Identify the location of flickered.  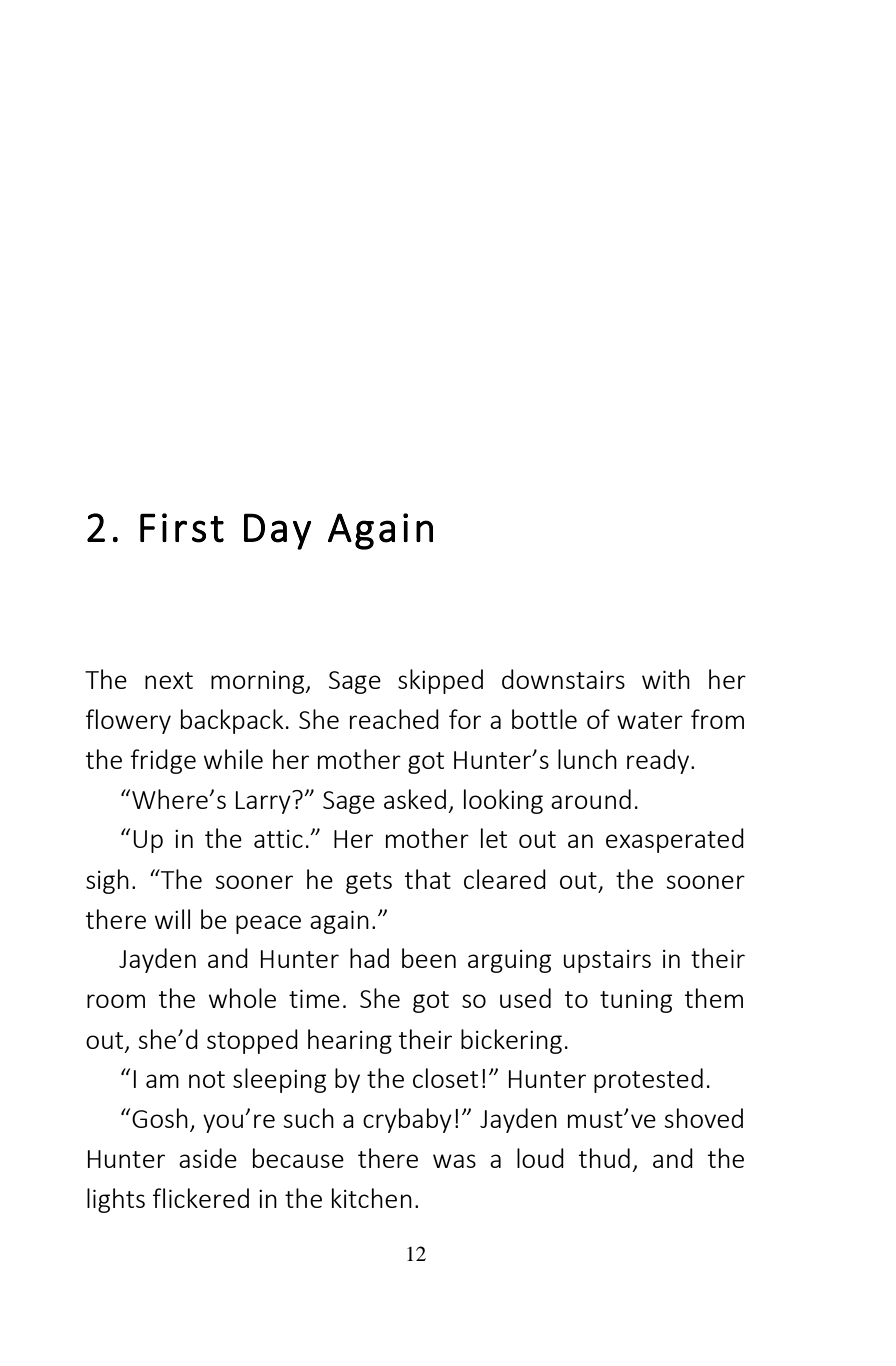
(201, 1198).
